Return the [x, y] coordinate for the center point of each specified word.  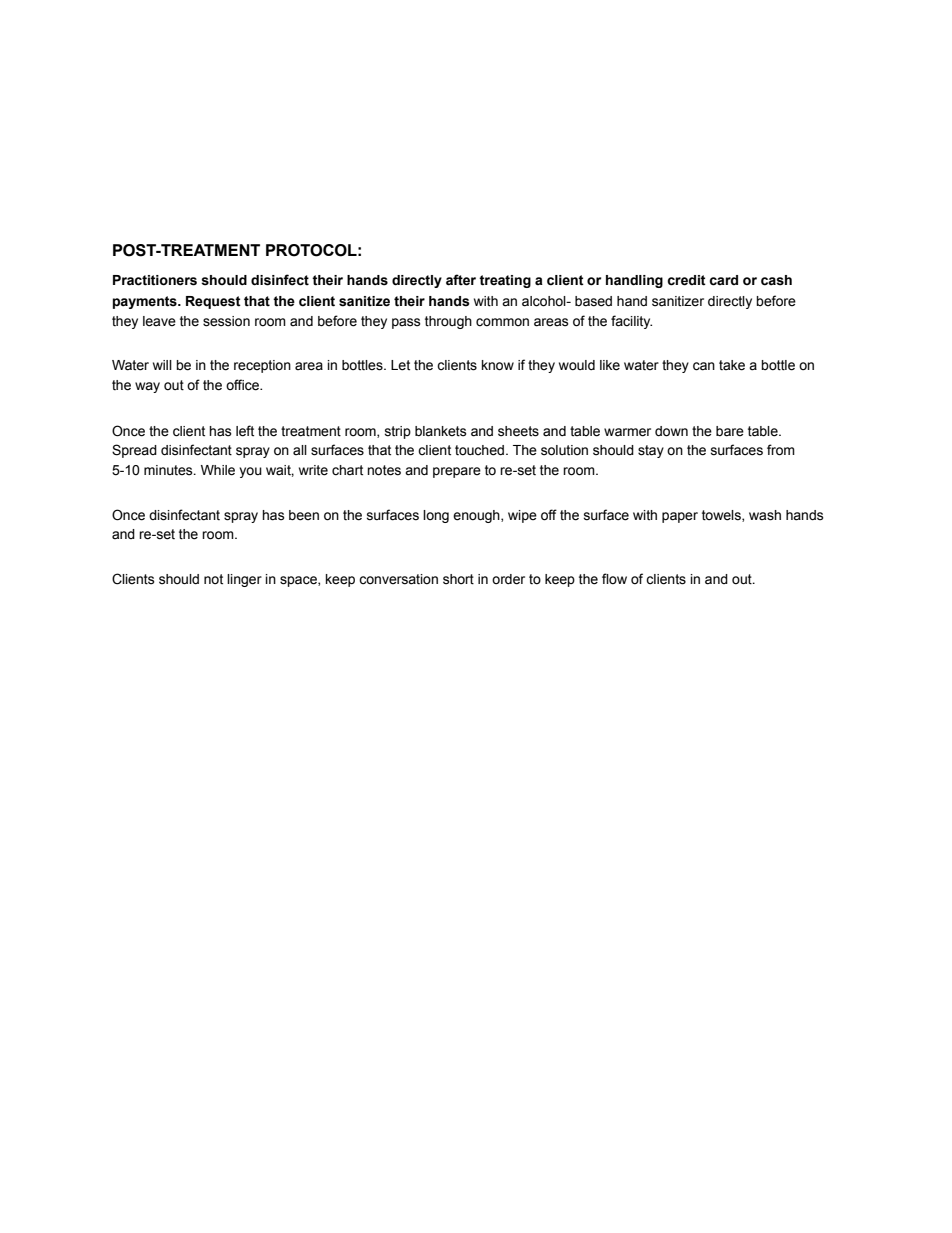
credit [686, 280]
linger [244, 580]
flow [614, 579]
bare [730, 431]
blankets [441, 431]
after [461, 280]
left [245, 431]
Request [213, 302]
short [458, 579]
